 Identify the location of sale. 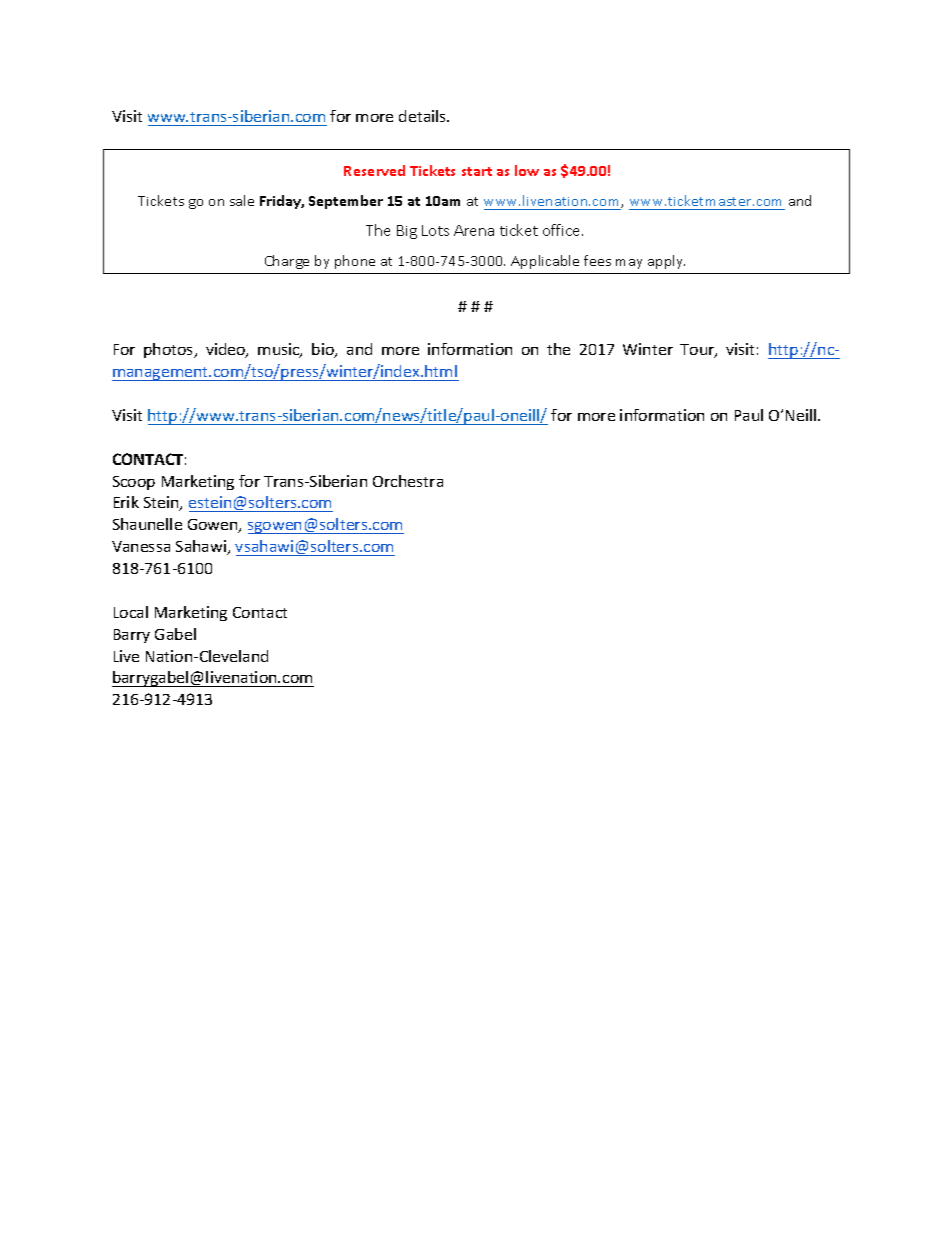
(242, 200).
